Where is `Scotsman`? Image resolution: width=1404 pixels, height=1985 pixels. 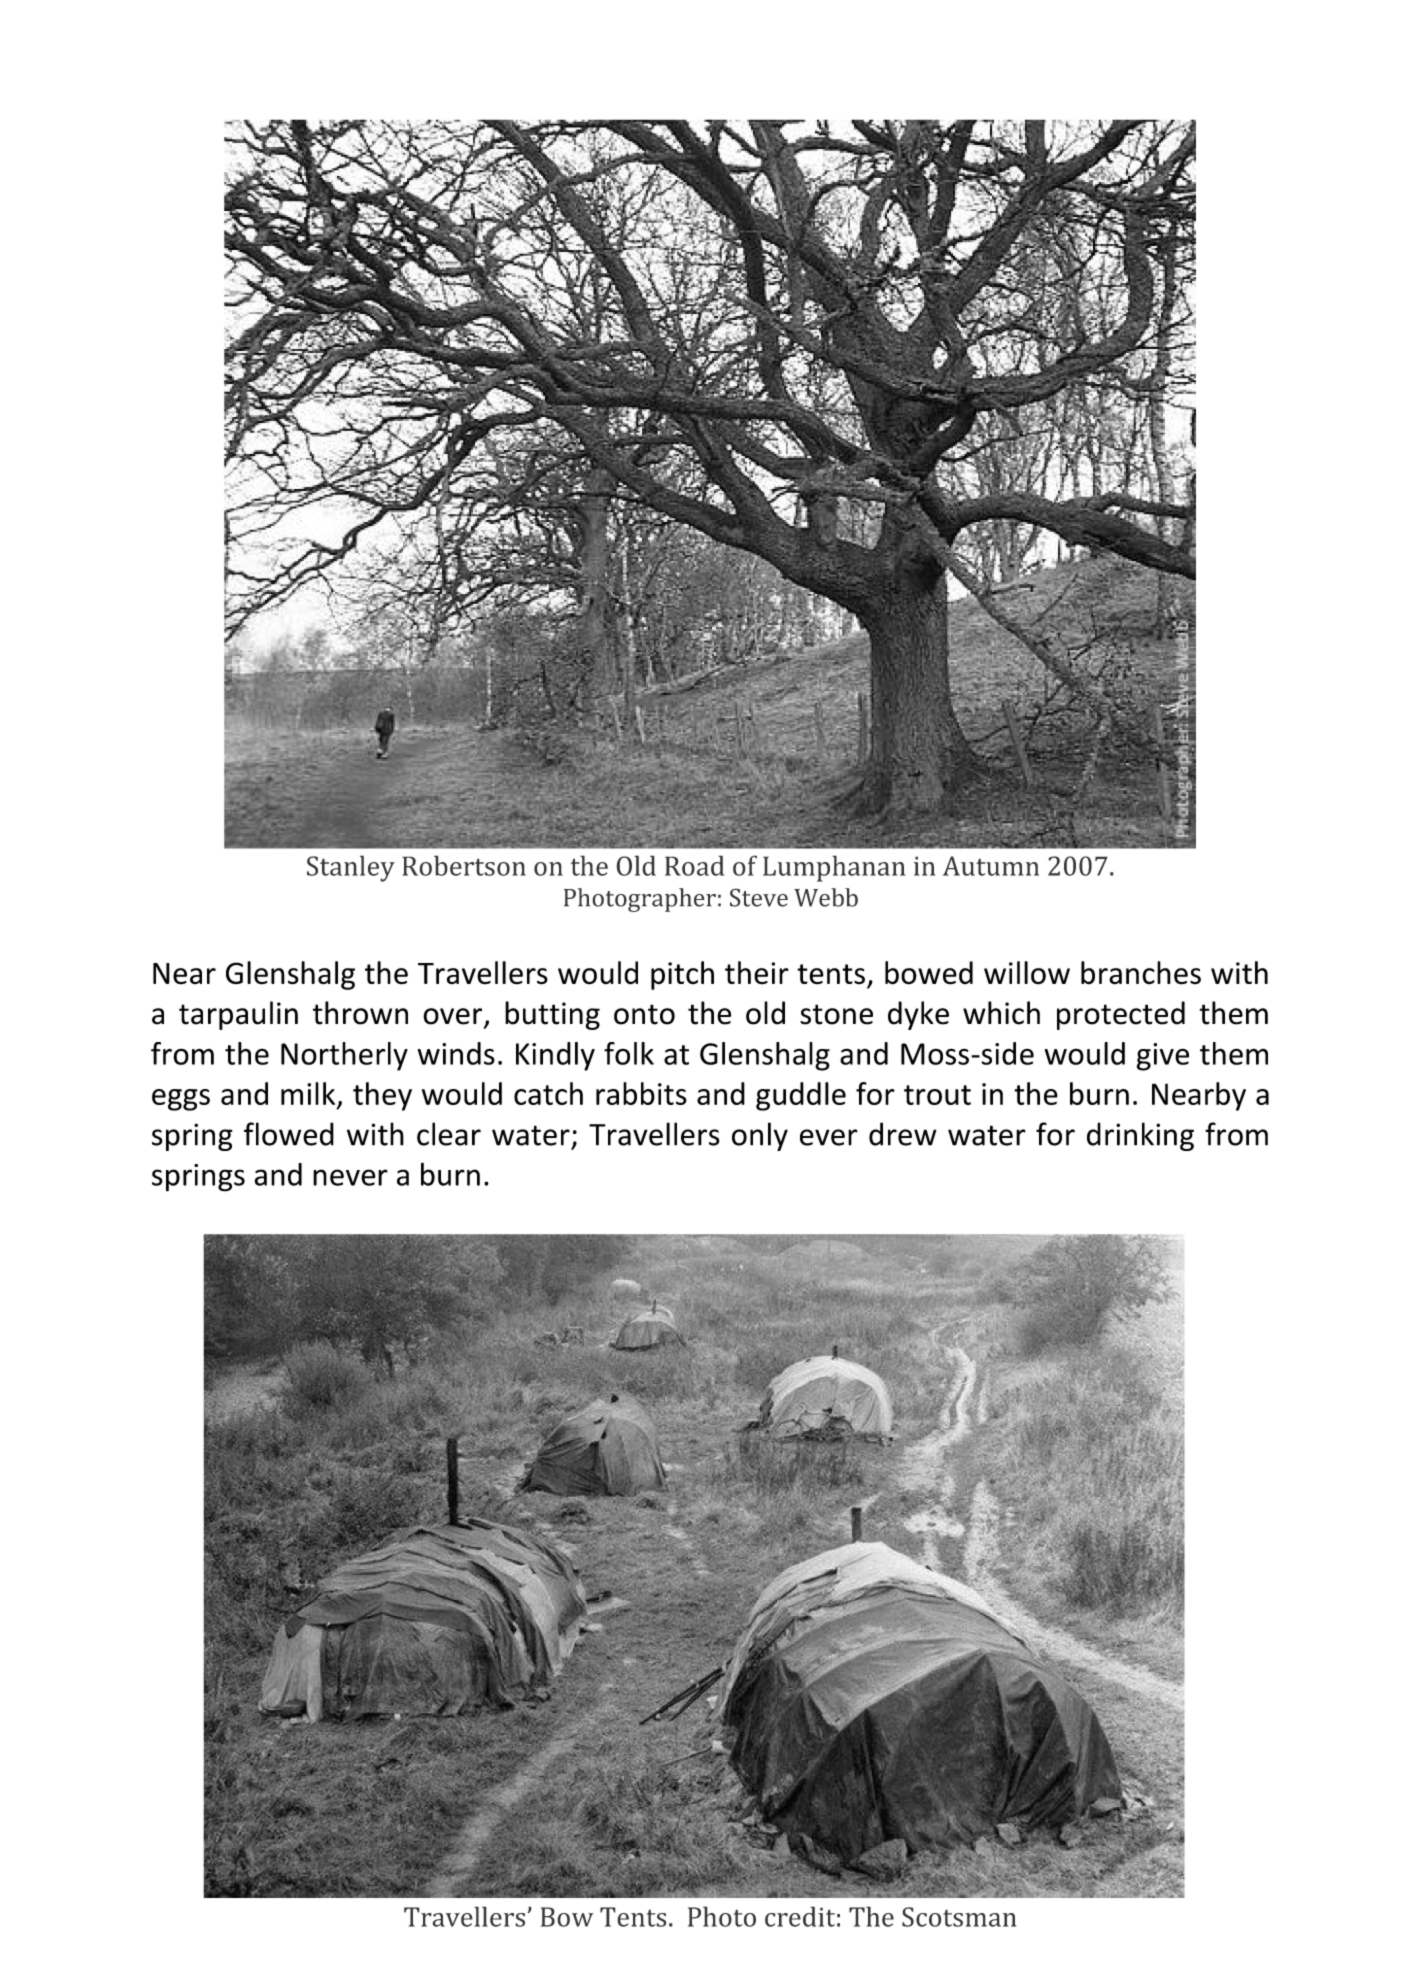
Scotsman is located at coordinates (959, 1917).
